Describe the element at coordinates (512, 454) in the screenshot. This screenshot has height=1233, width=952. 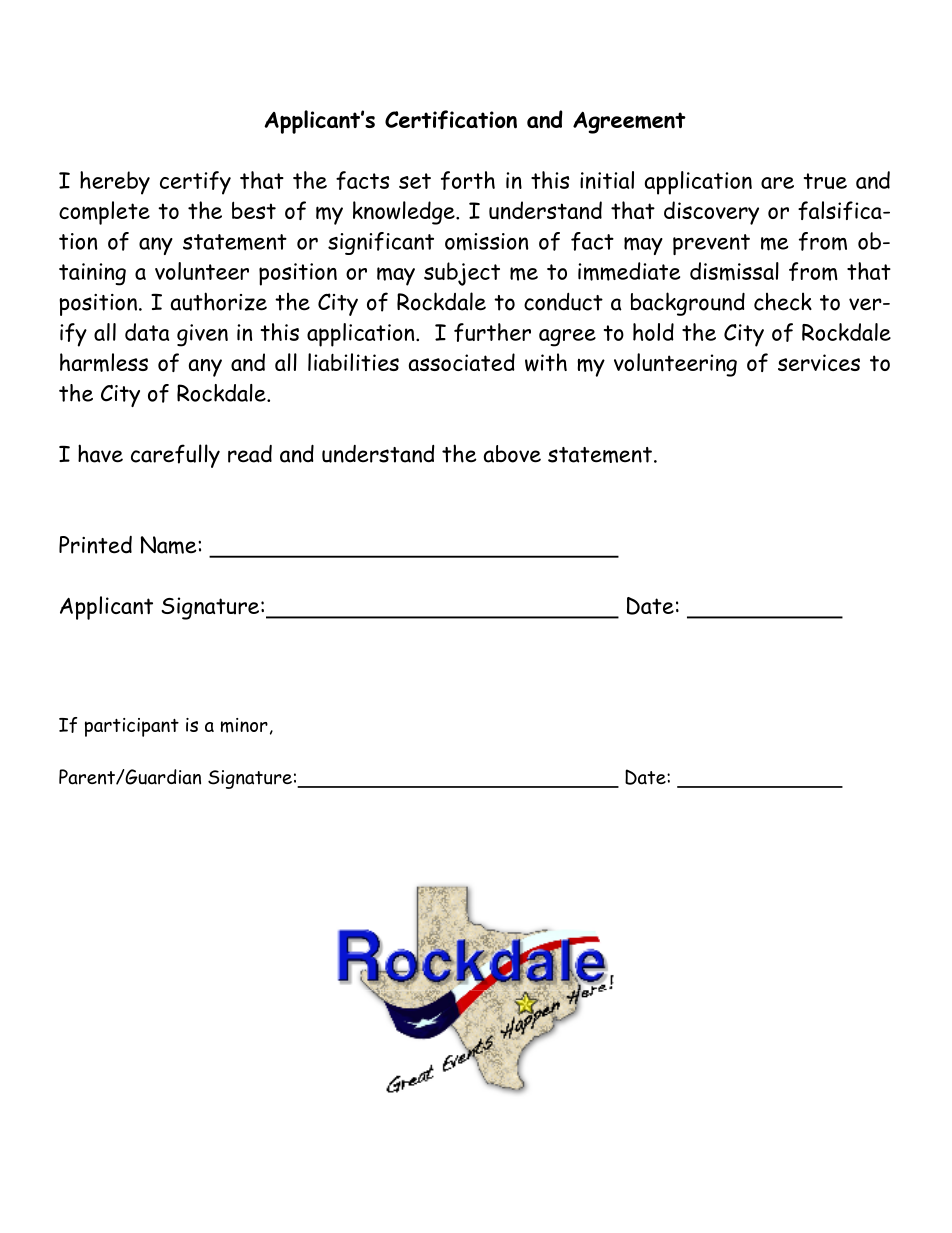
I see `above` at that location.
